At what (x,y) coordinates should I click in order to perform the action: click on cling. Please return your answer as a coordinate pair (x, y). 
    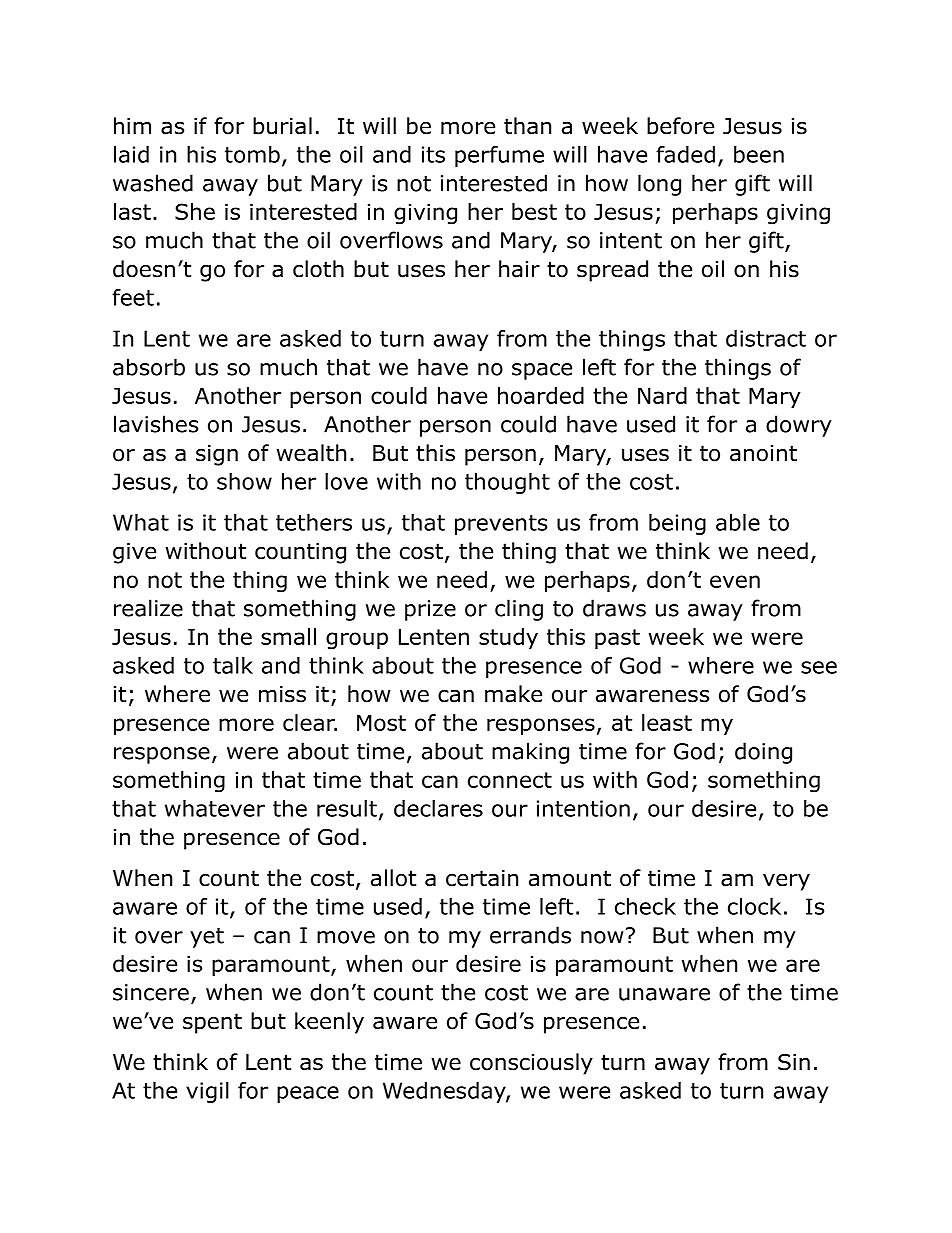
    Looking at the image, I should click on (519, 610).
